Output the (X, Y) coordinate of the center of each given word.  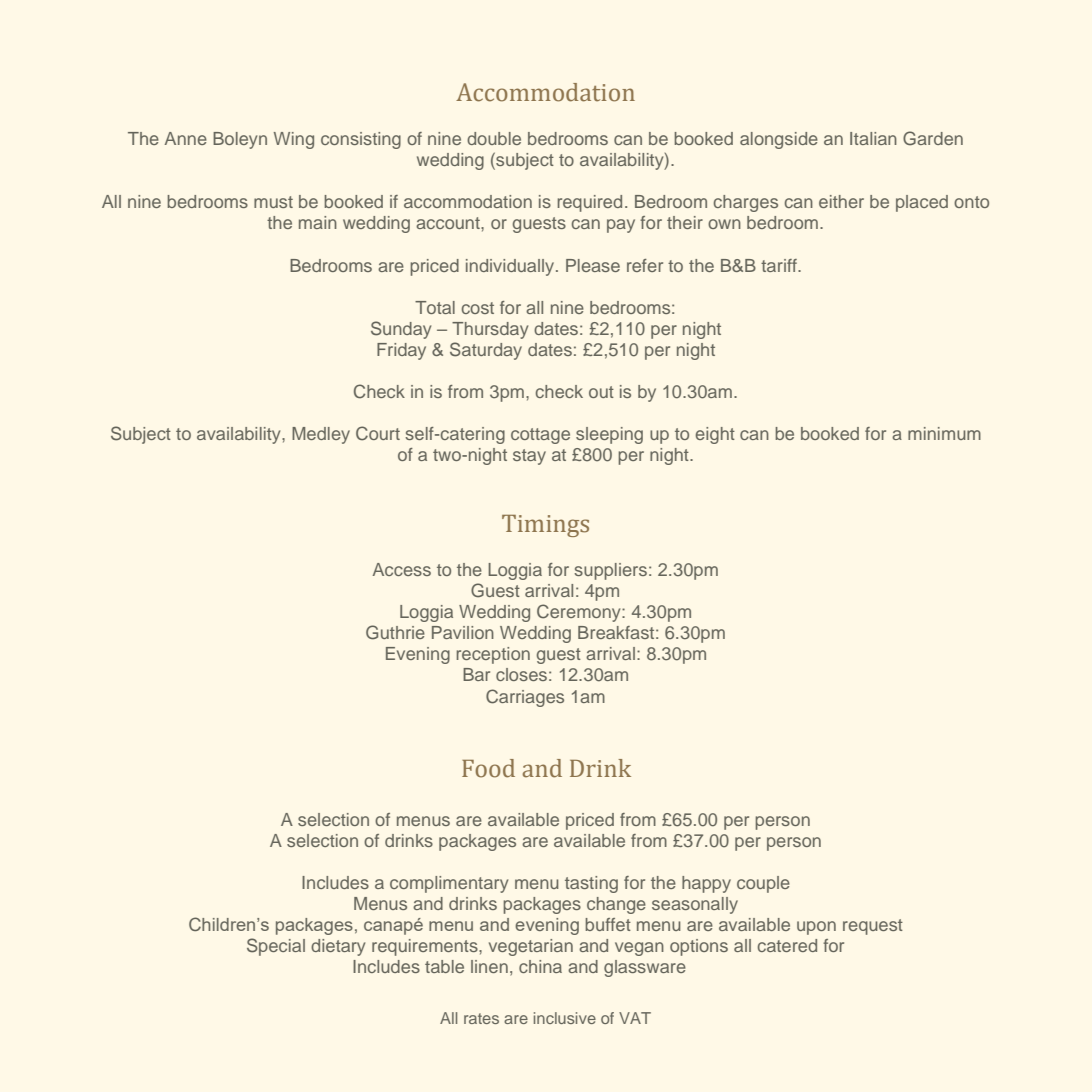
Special (276, 947)
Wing (294, 140)
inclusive (565, 1018)
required (589, 203)
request (873, 927)
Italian (873, 138)
